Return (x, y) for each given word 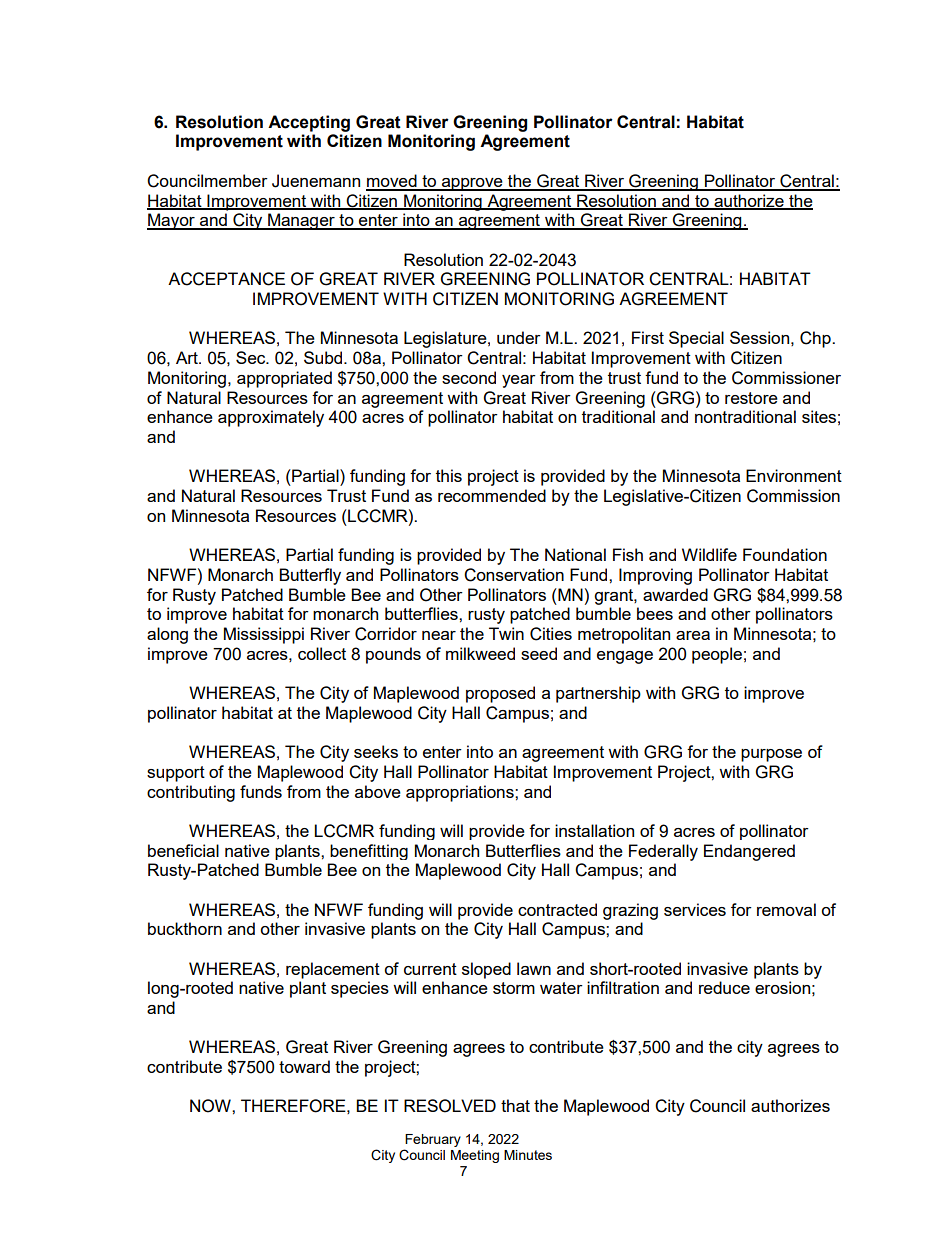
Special (696, 339)
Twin (506, 633)
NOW (211, 1106)
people (717, 655)
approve (472, 184)
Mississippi (264, 635)
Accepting (309, 123)
